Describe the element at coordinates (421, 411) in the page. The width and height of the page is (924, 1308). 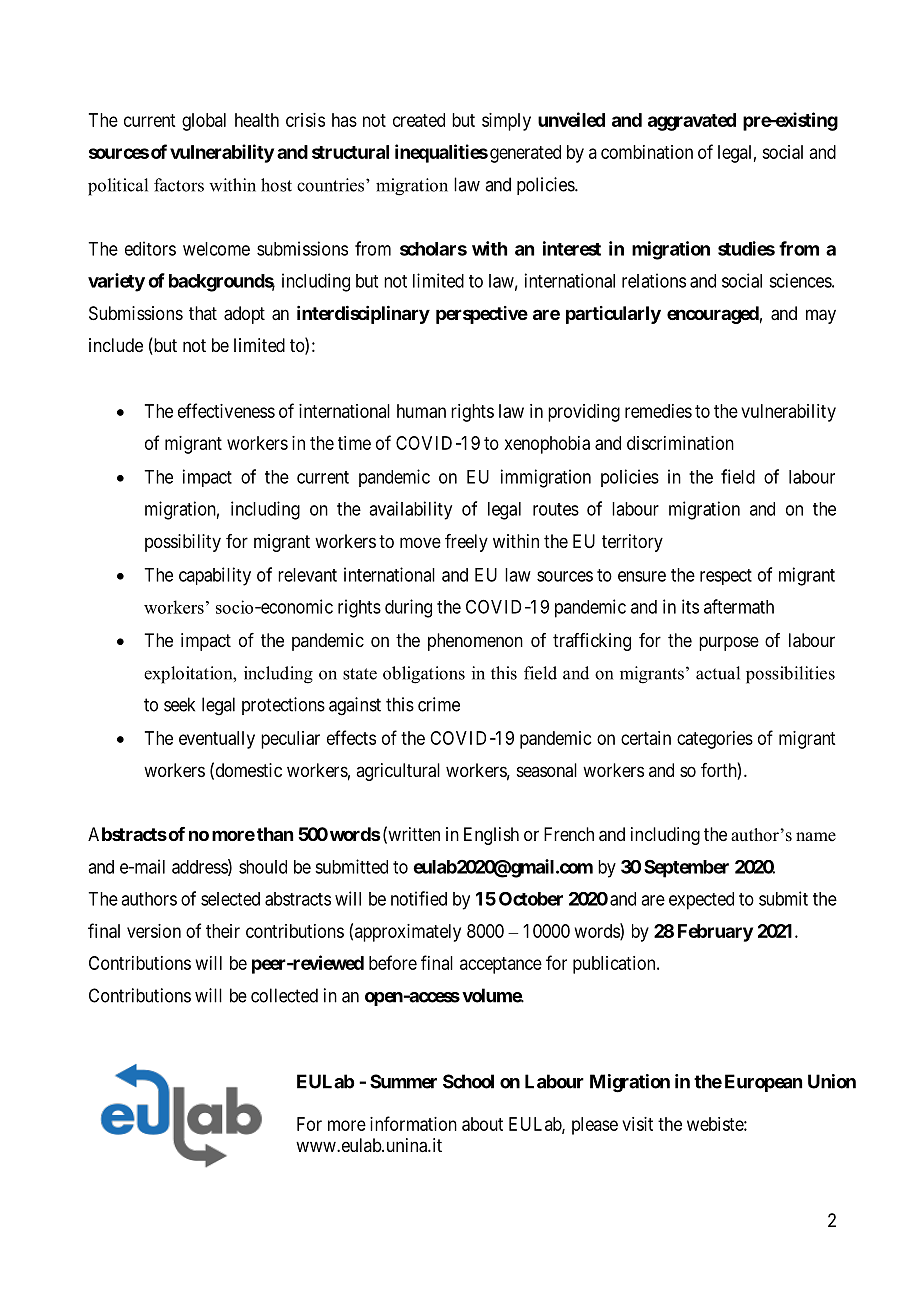
I see `human` at that location.
